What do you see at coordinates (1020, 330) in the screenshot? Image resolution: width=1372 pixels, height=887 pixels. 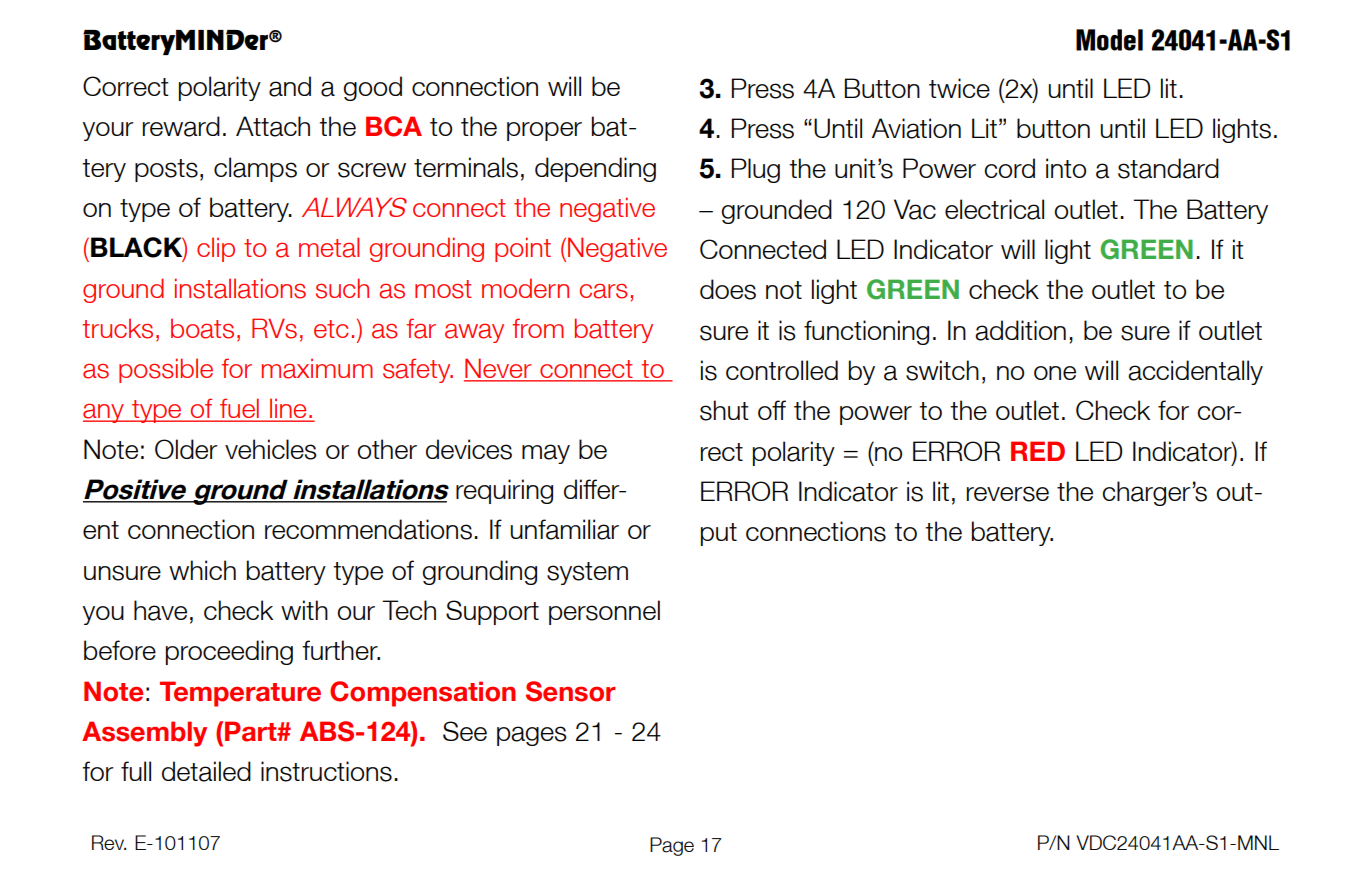 I see `addition` at bounding box center [1020, 330].
